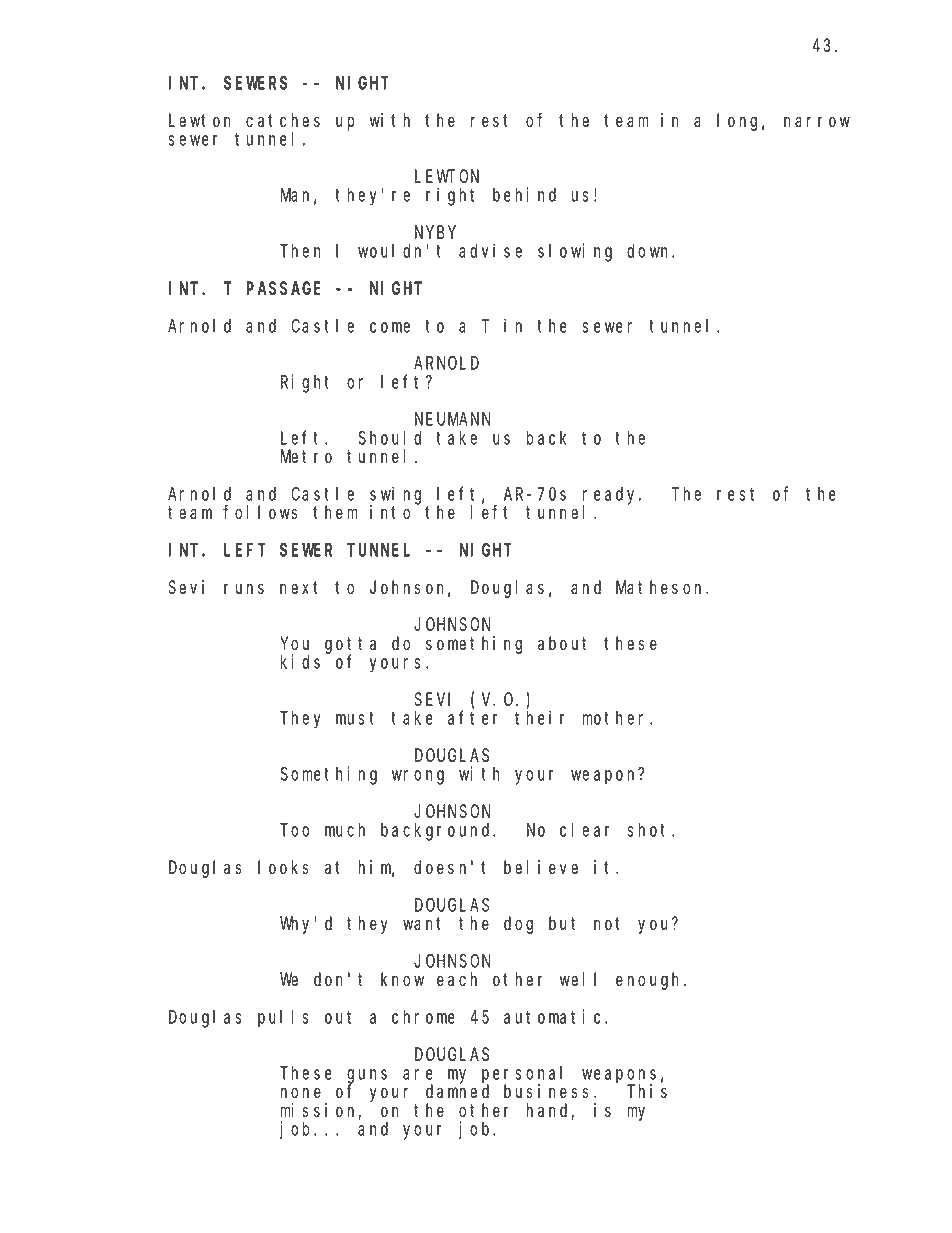  Describe the element at coordinates (301, 1093) in the image. I see `none` at that location.
